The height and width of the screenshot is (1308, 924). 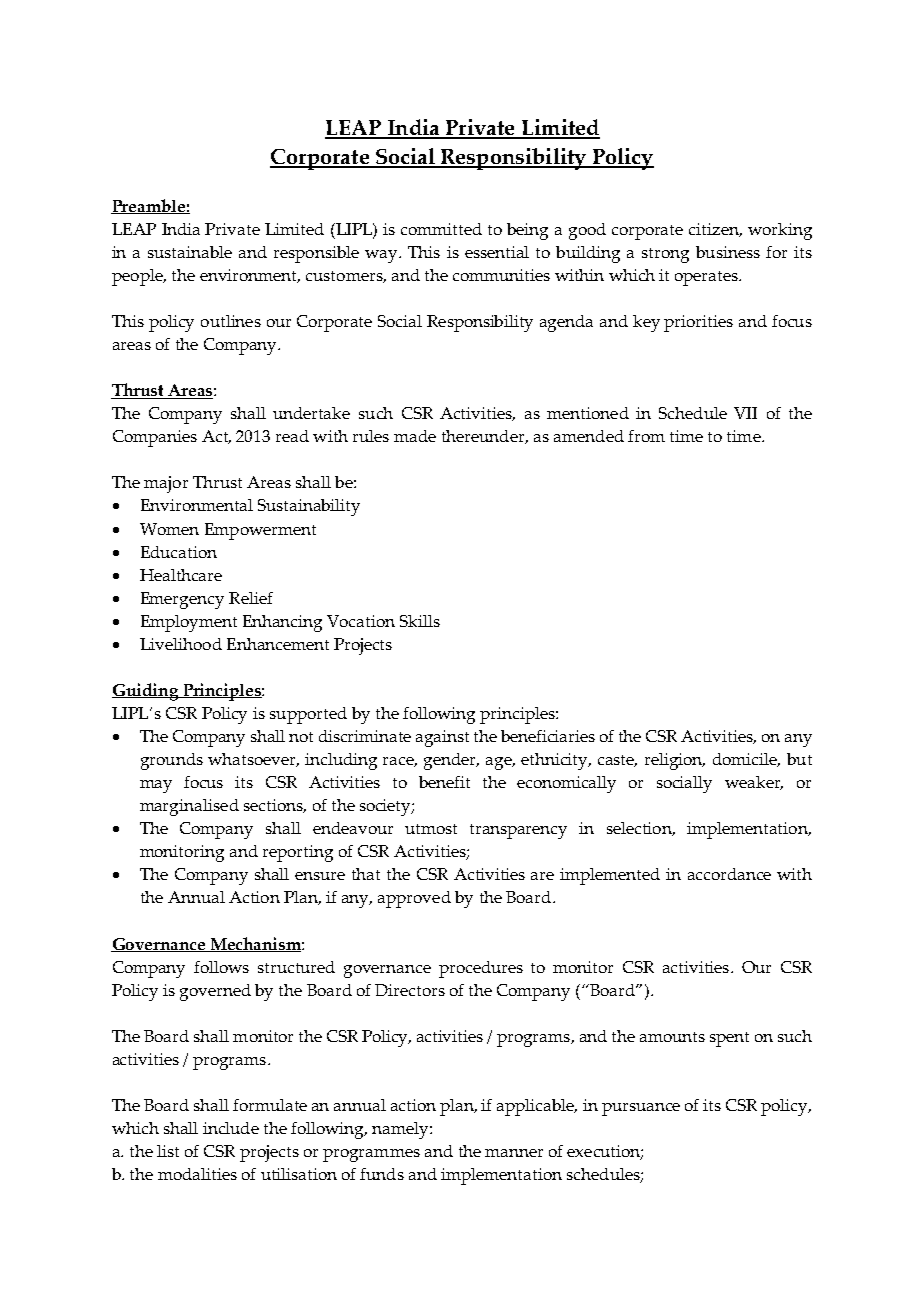 What do you see at coordinates (190, 252) in the screenshot?
I see `sustainable` at bounding box center [190, 252].
